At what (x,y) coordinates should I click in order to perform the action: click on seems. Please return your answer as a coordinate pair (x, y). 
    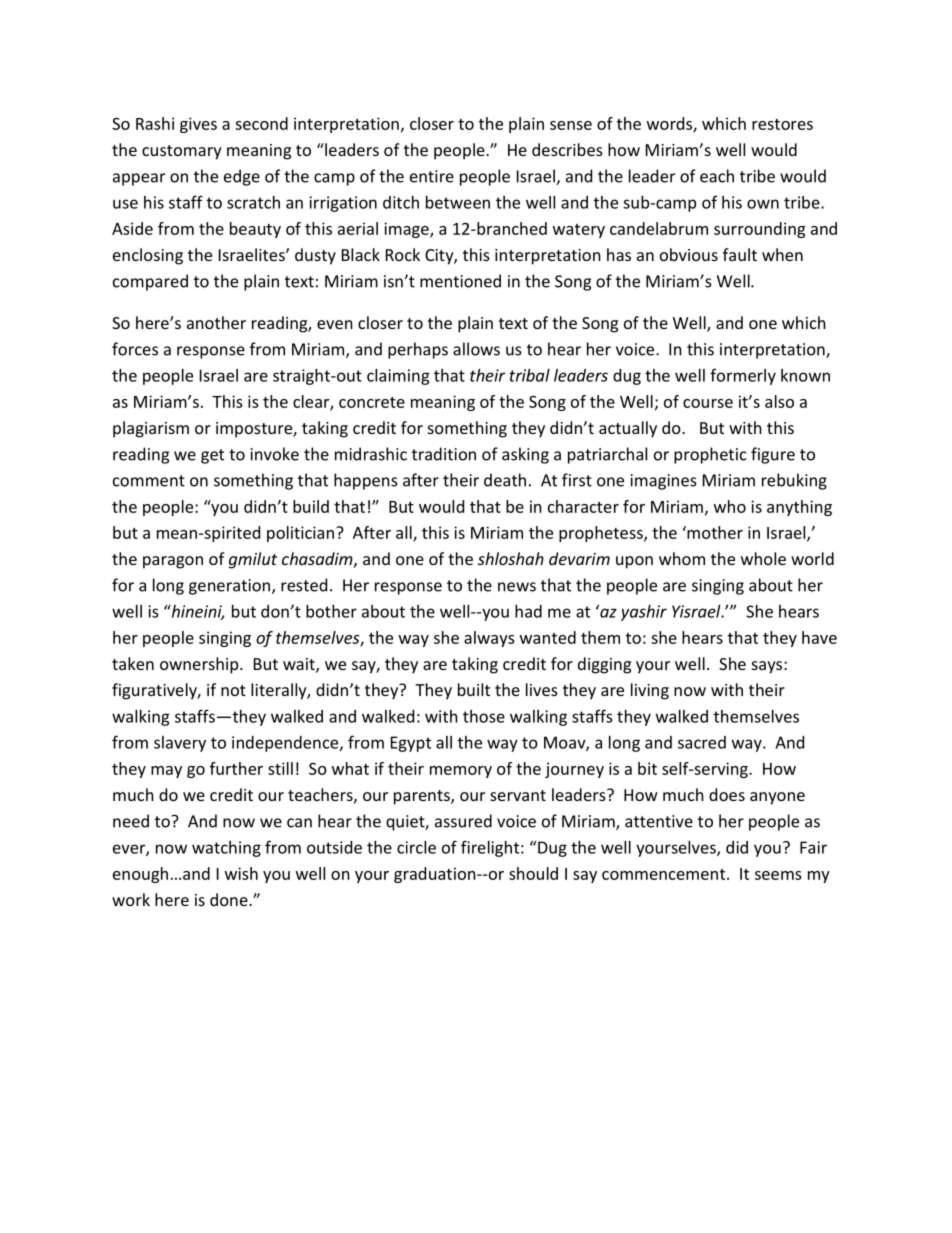
    Looking at the image, I should click on (778, 875).
